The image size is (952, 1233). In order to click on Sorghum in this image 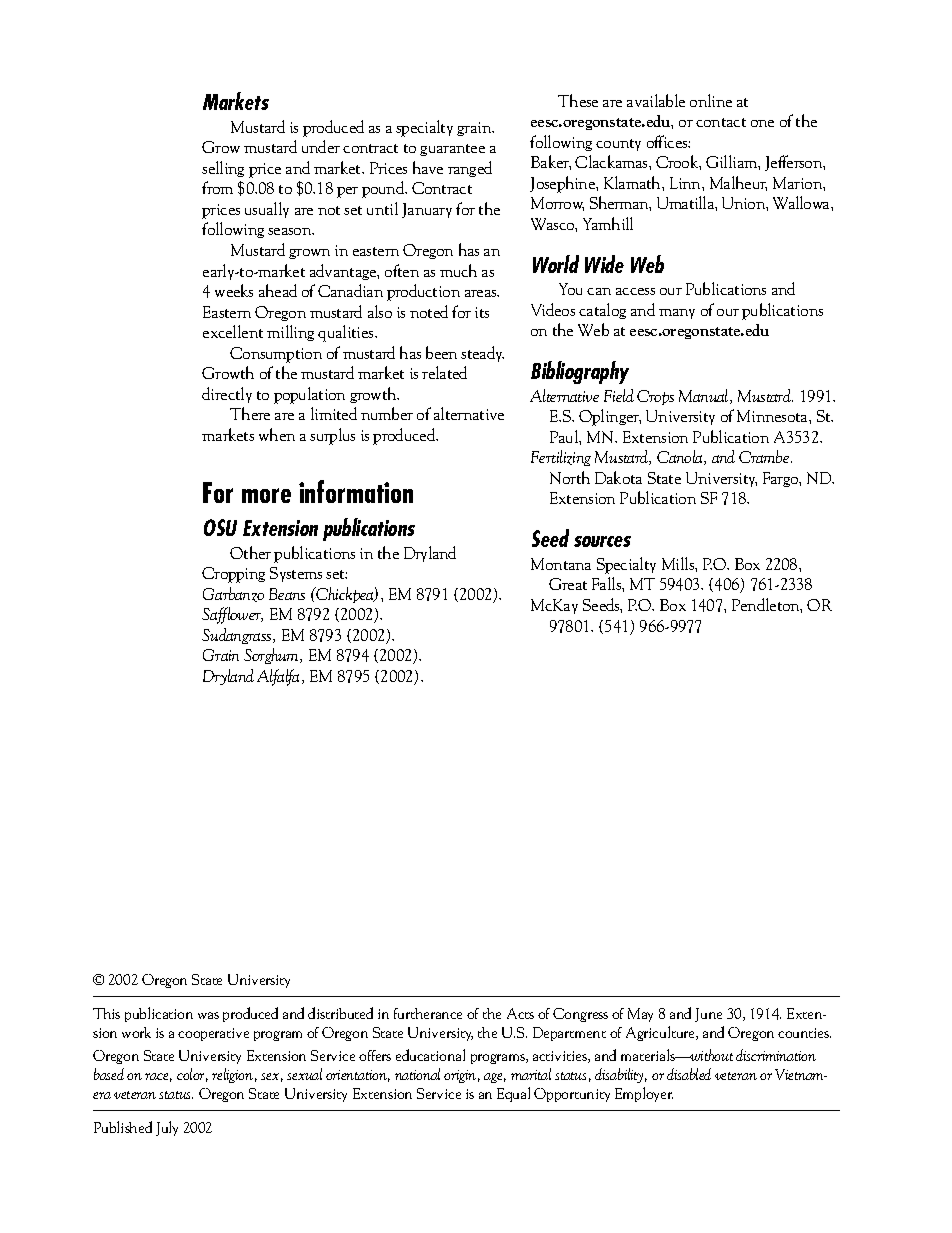, I will do `click(273, 656)`.
